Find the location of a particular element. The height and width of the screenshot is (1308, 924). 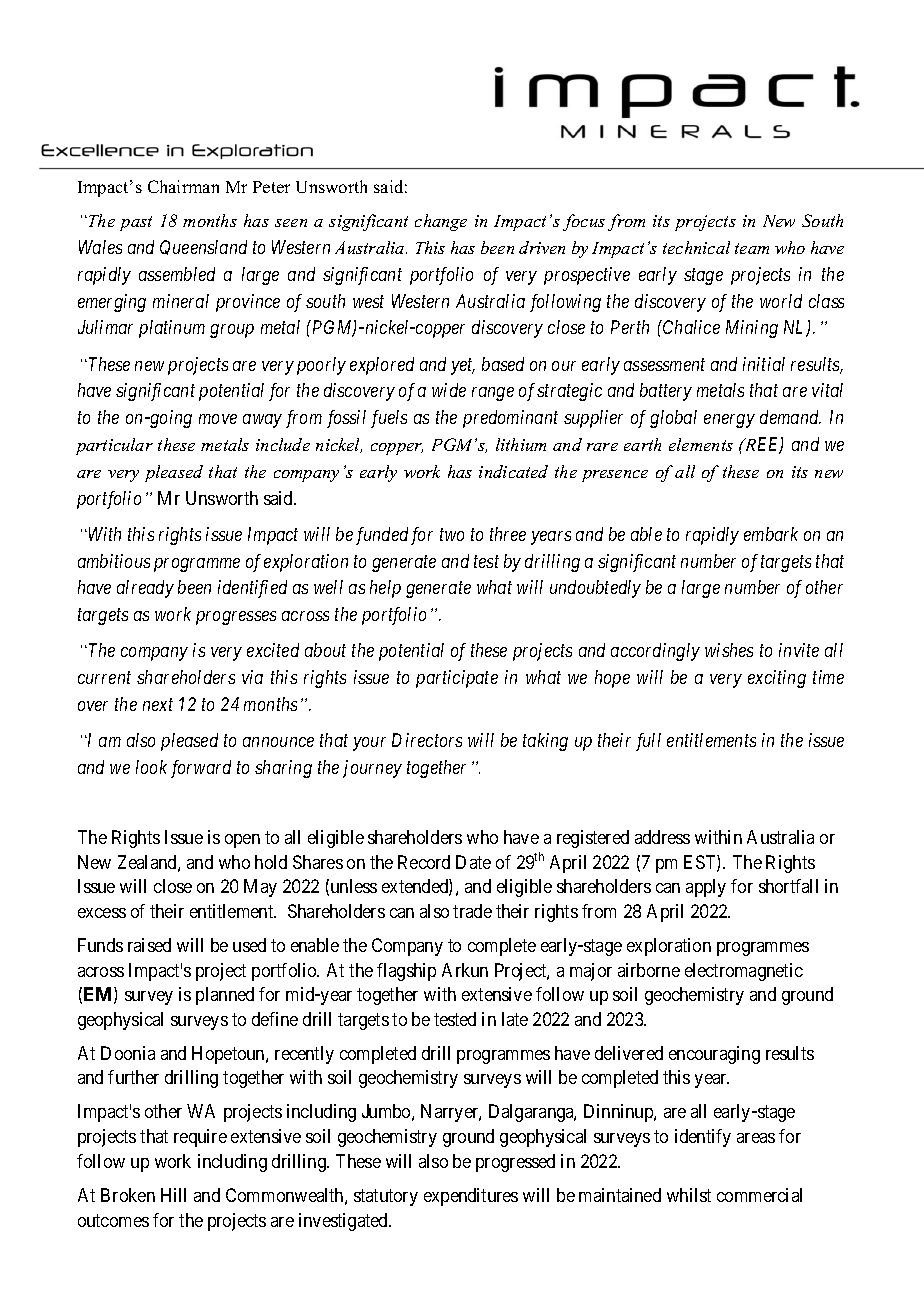

exciting is located at coordinates (777, 679).
